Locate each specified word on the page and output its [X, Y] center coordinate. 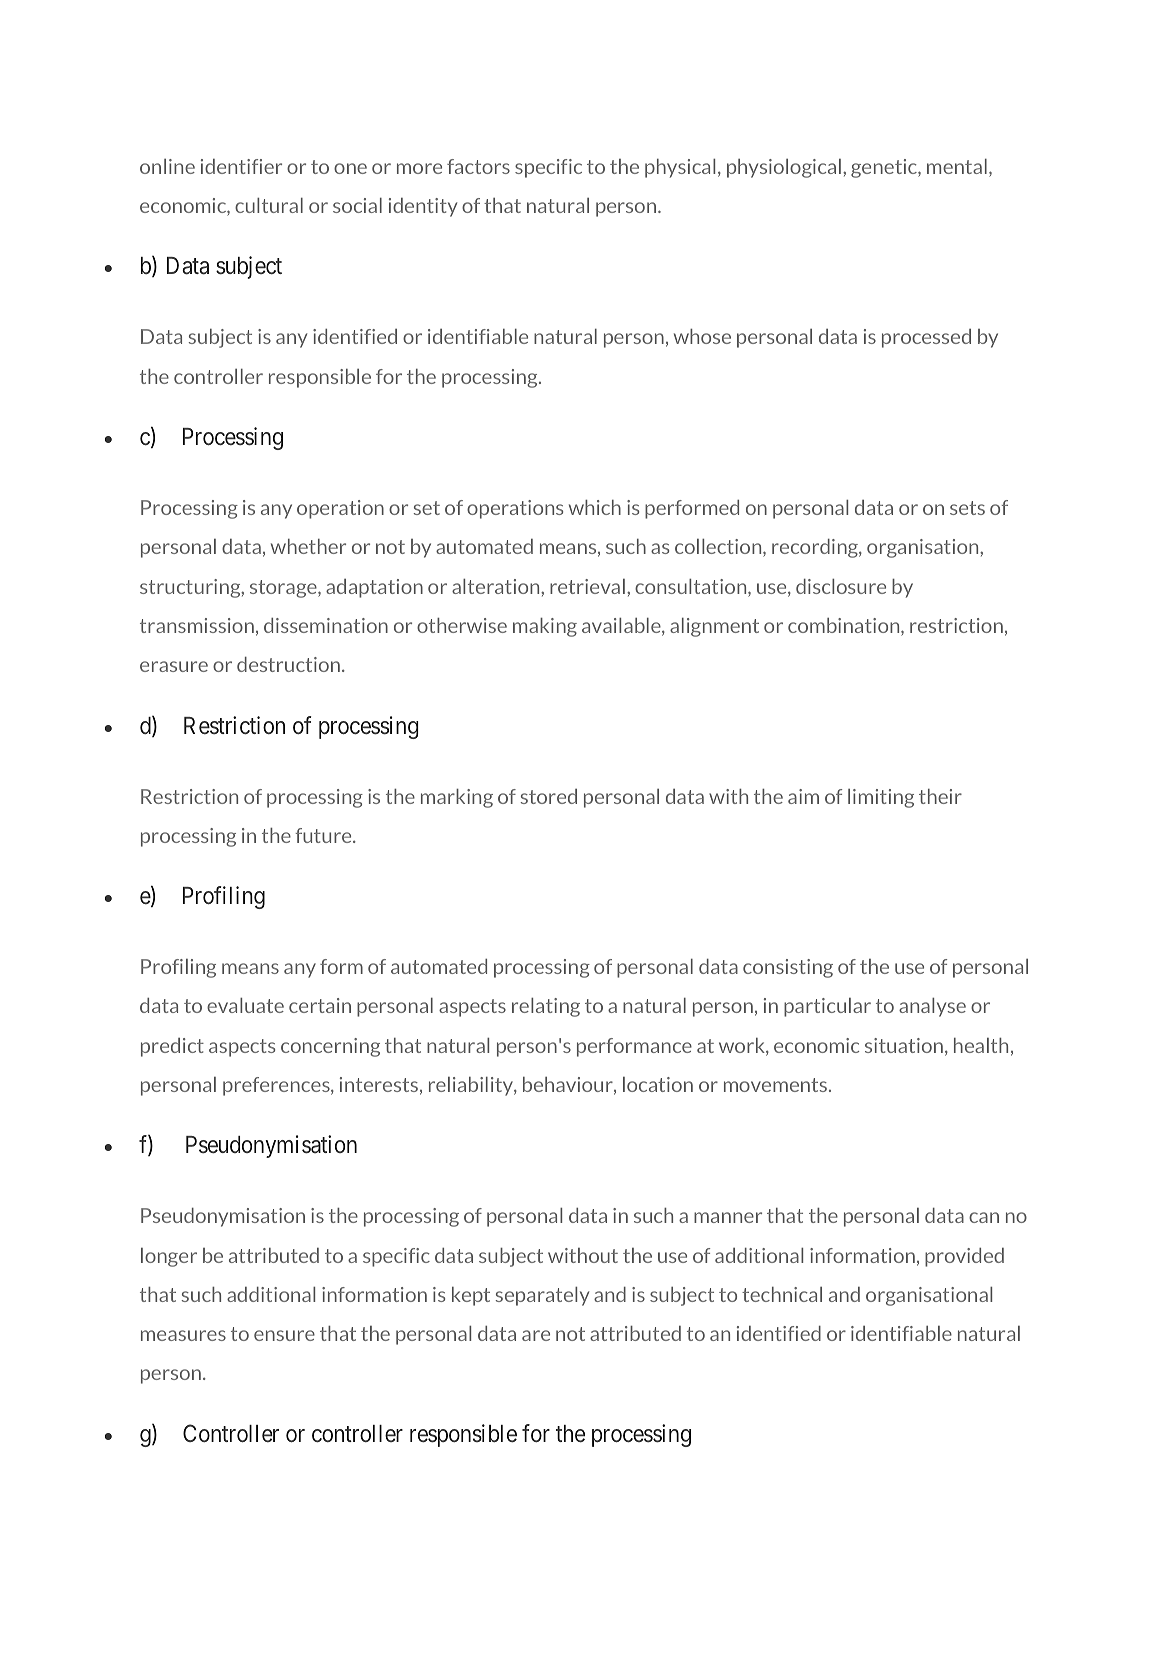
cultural [269, 205]
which [595, 507]
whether [308, 546]
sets [967, 508]
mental [957, 166]
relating [546, 1007]
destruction [288, 664]
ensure [284, 1335]
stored [549, 796]
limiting [881, 798]
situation [904, 1045]
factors [478, 166]
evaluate [245, 1005]
